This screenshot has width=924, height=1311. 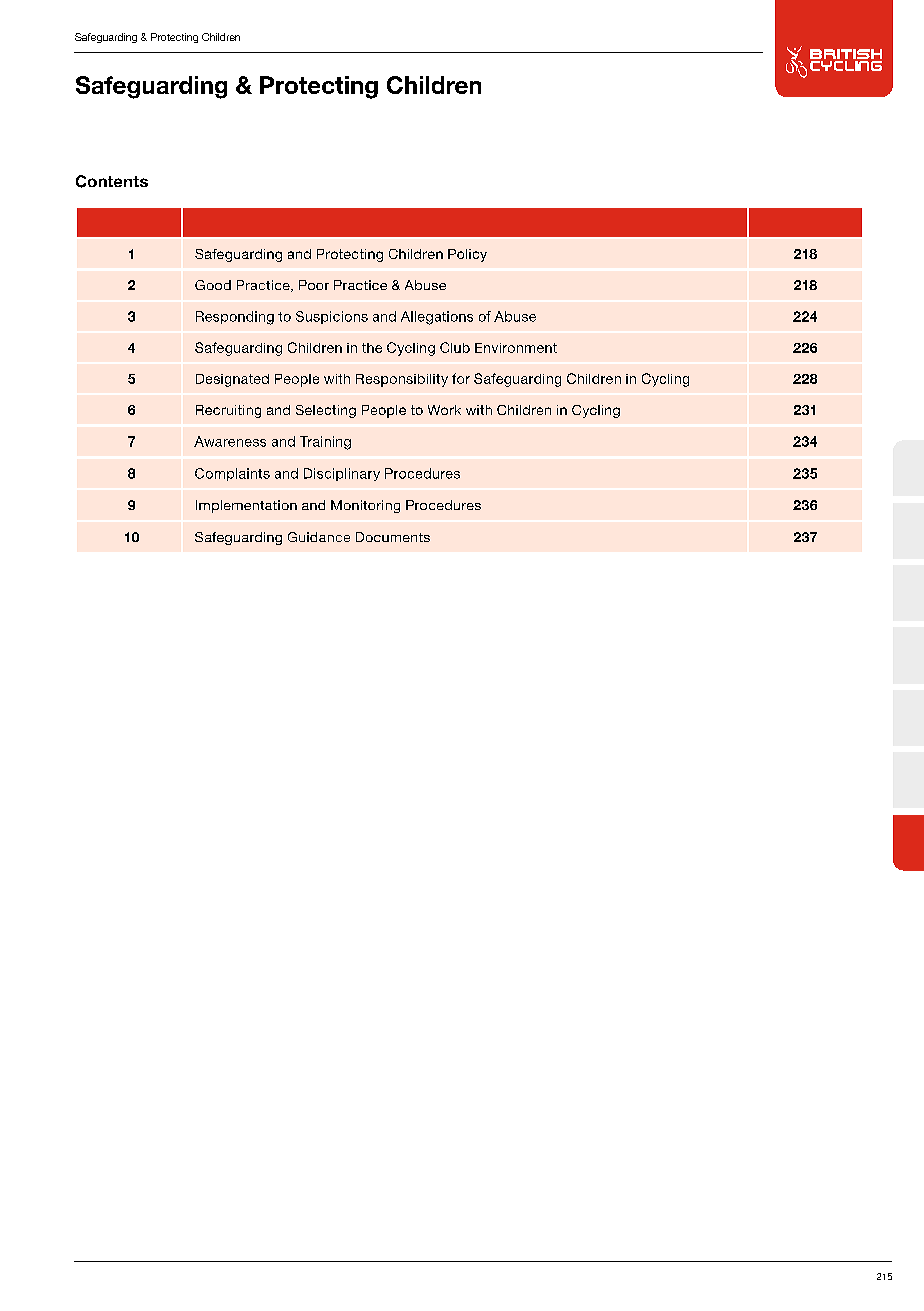 I want to click on Poor, so click(x=314, y=285).
